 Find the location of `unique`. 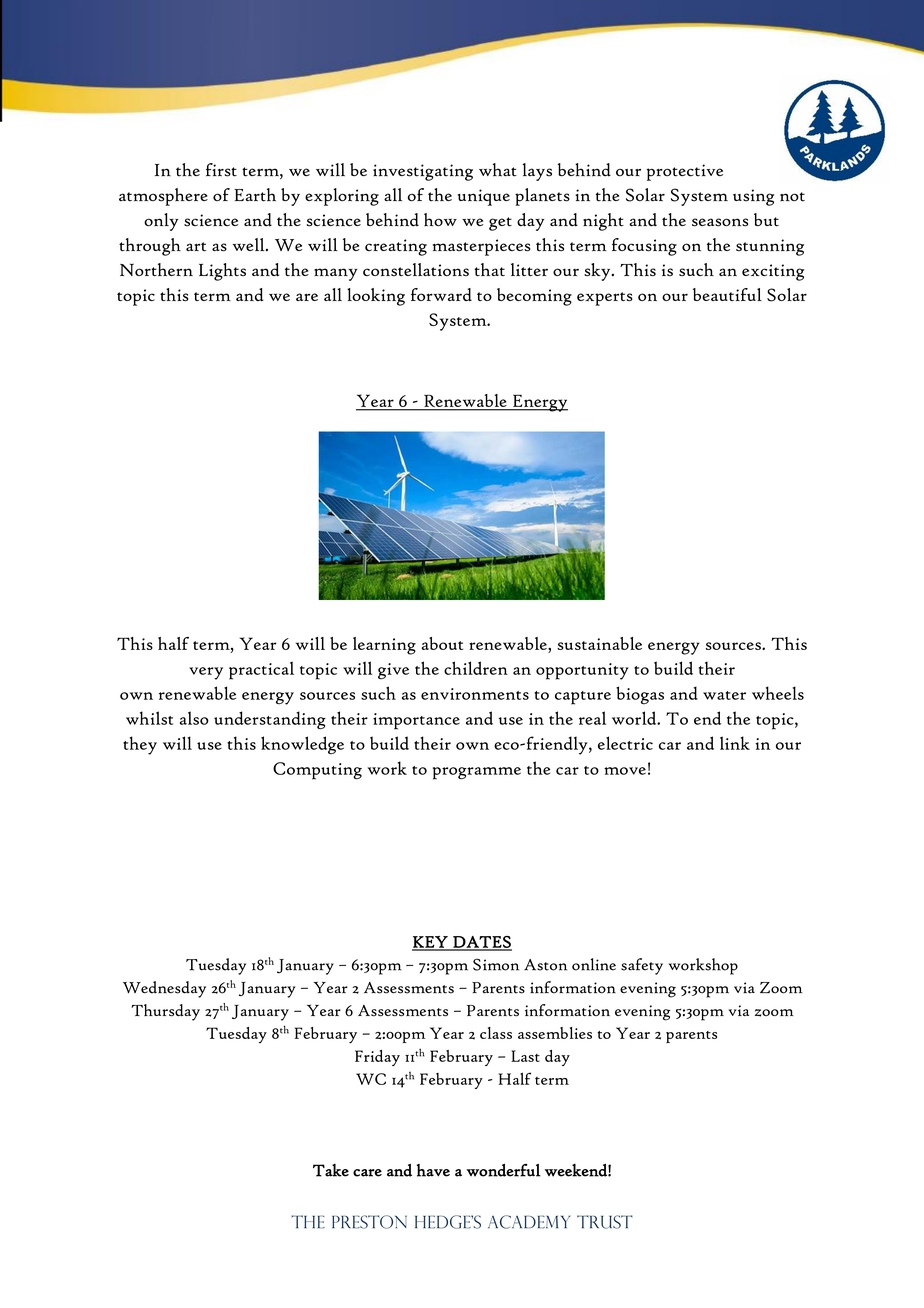

unique is located at coordinates (483, 197).
